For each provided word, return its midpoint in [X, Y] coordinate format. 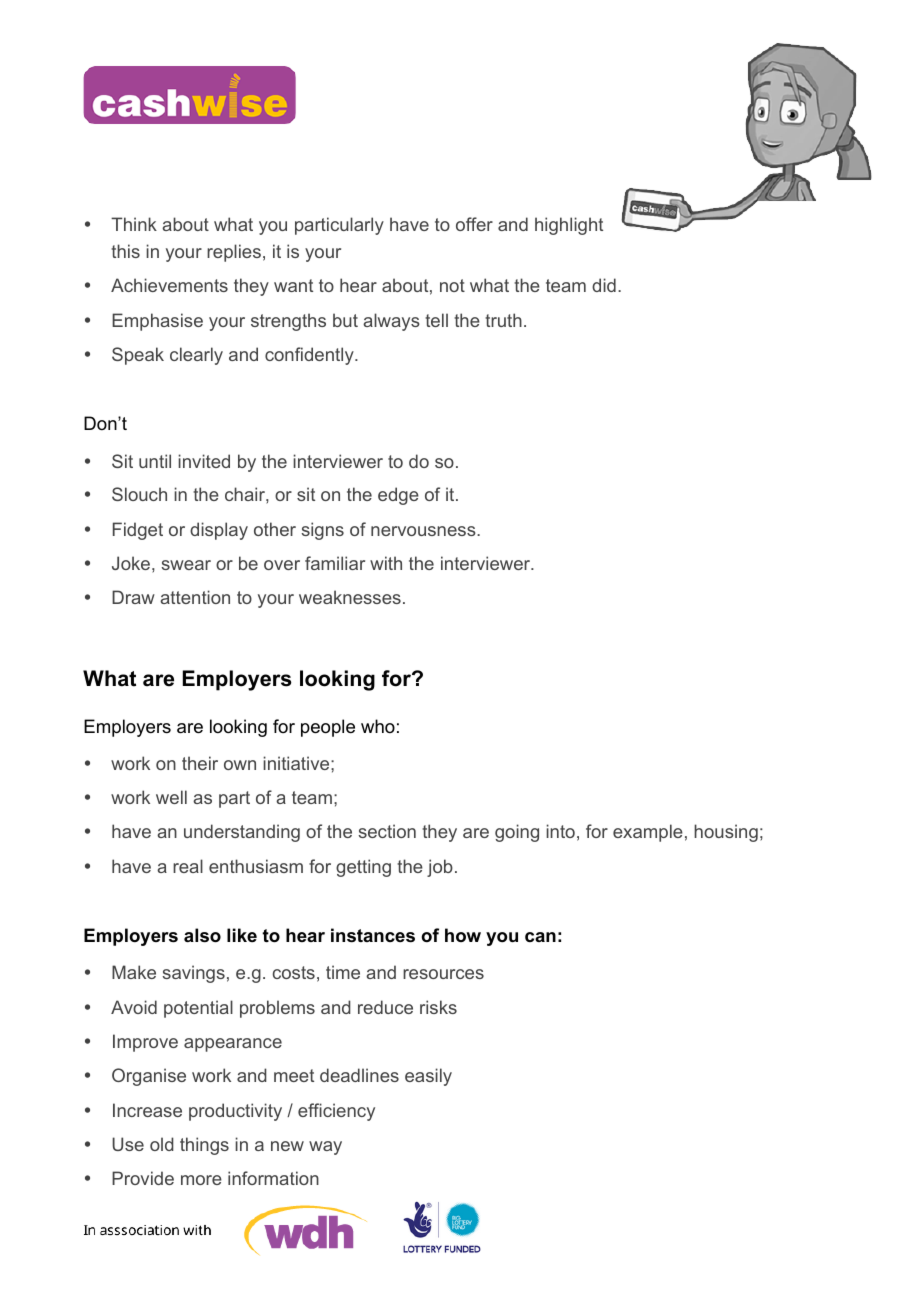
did [604, 285]
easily [428, 1077]
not [452, 285]
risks [438, 1007]
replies [234, 253]
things [204, 1146]
